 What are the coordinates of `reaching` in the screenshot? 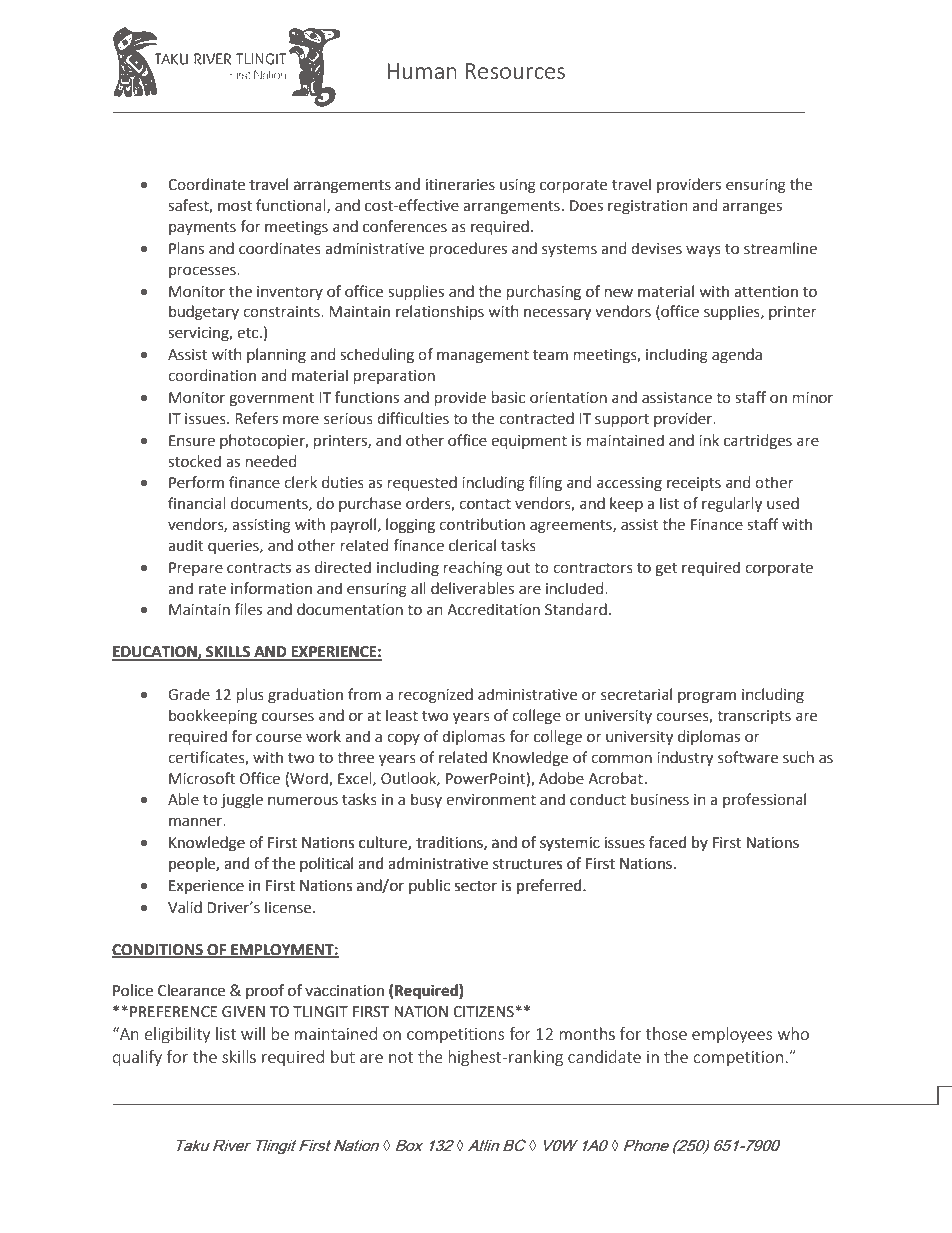 It's located at (473, 569).
